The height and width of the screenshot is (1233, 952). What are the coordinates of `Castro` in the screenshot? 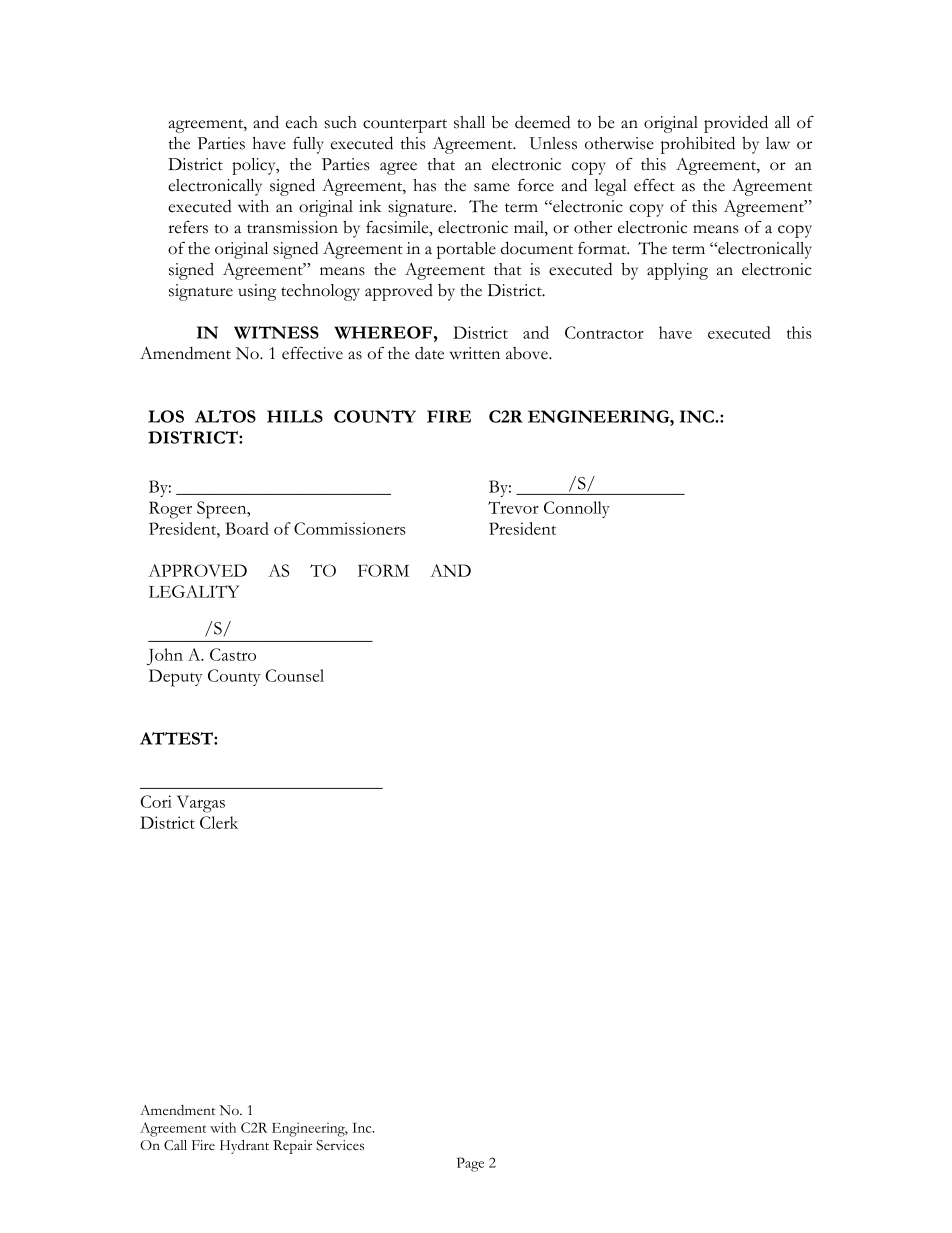 It's located at (233, 654).
